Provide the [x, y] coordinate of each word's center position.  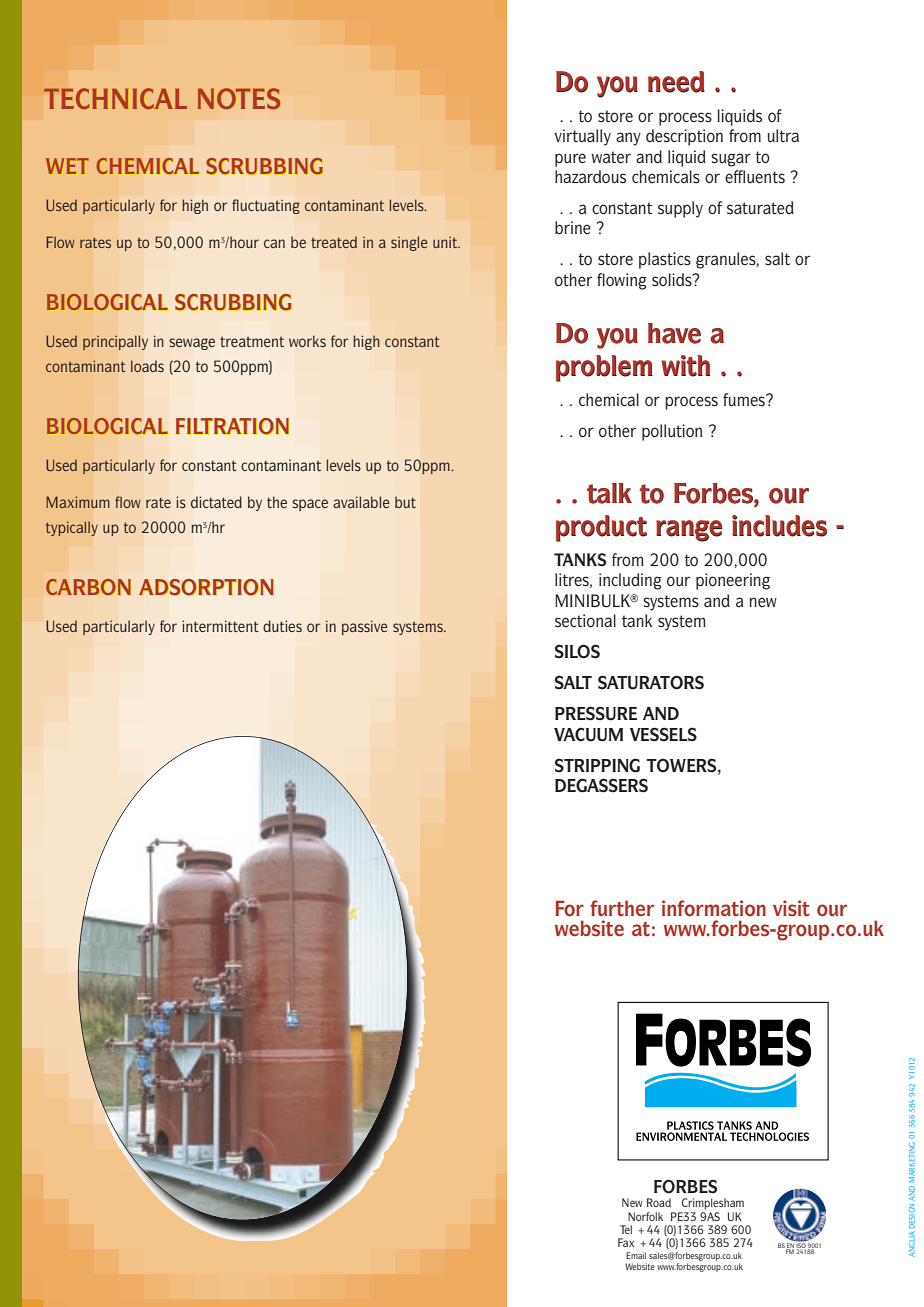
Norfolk [645, 1216]
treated [334, 242]
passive [365, 627]
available [361, 502]
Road [659, 1202]
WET [67, 166]
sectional [585, 621]
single [409, 243]
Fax [626, 1242]
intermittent [220, 626]
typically [72, 528]
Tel [626, 1229]
